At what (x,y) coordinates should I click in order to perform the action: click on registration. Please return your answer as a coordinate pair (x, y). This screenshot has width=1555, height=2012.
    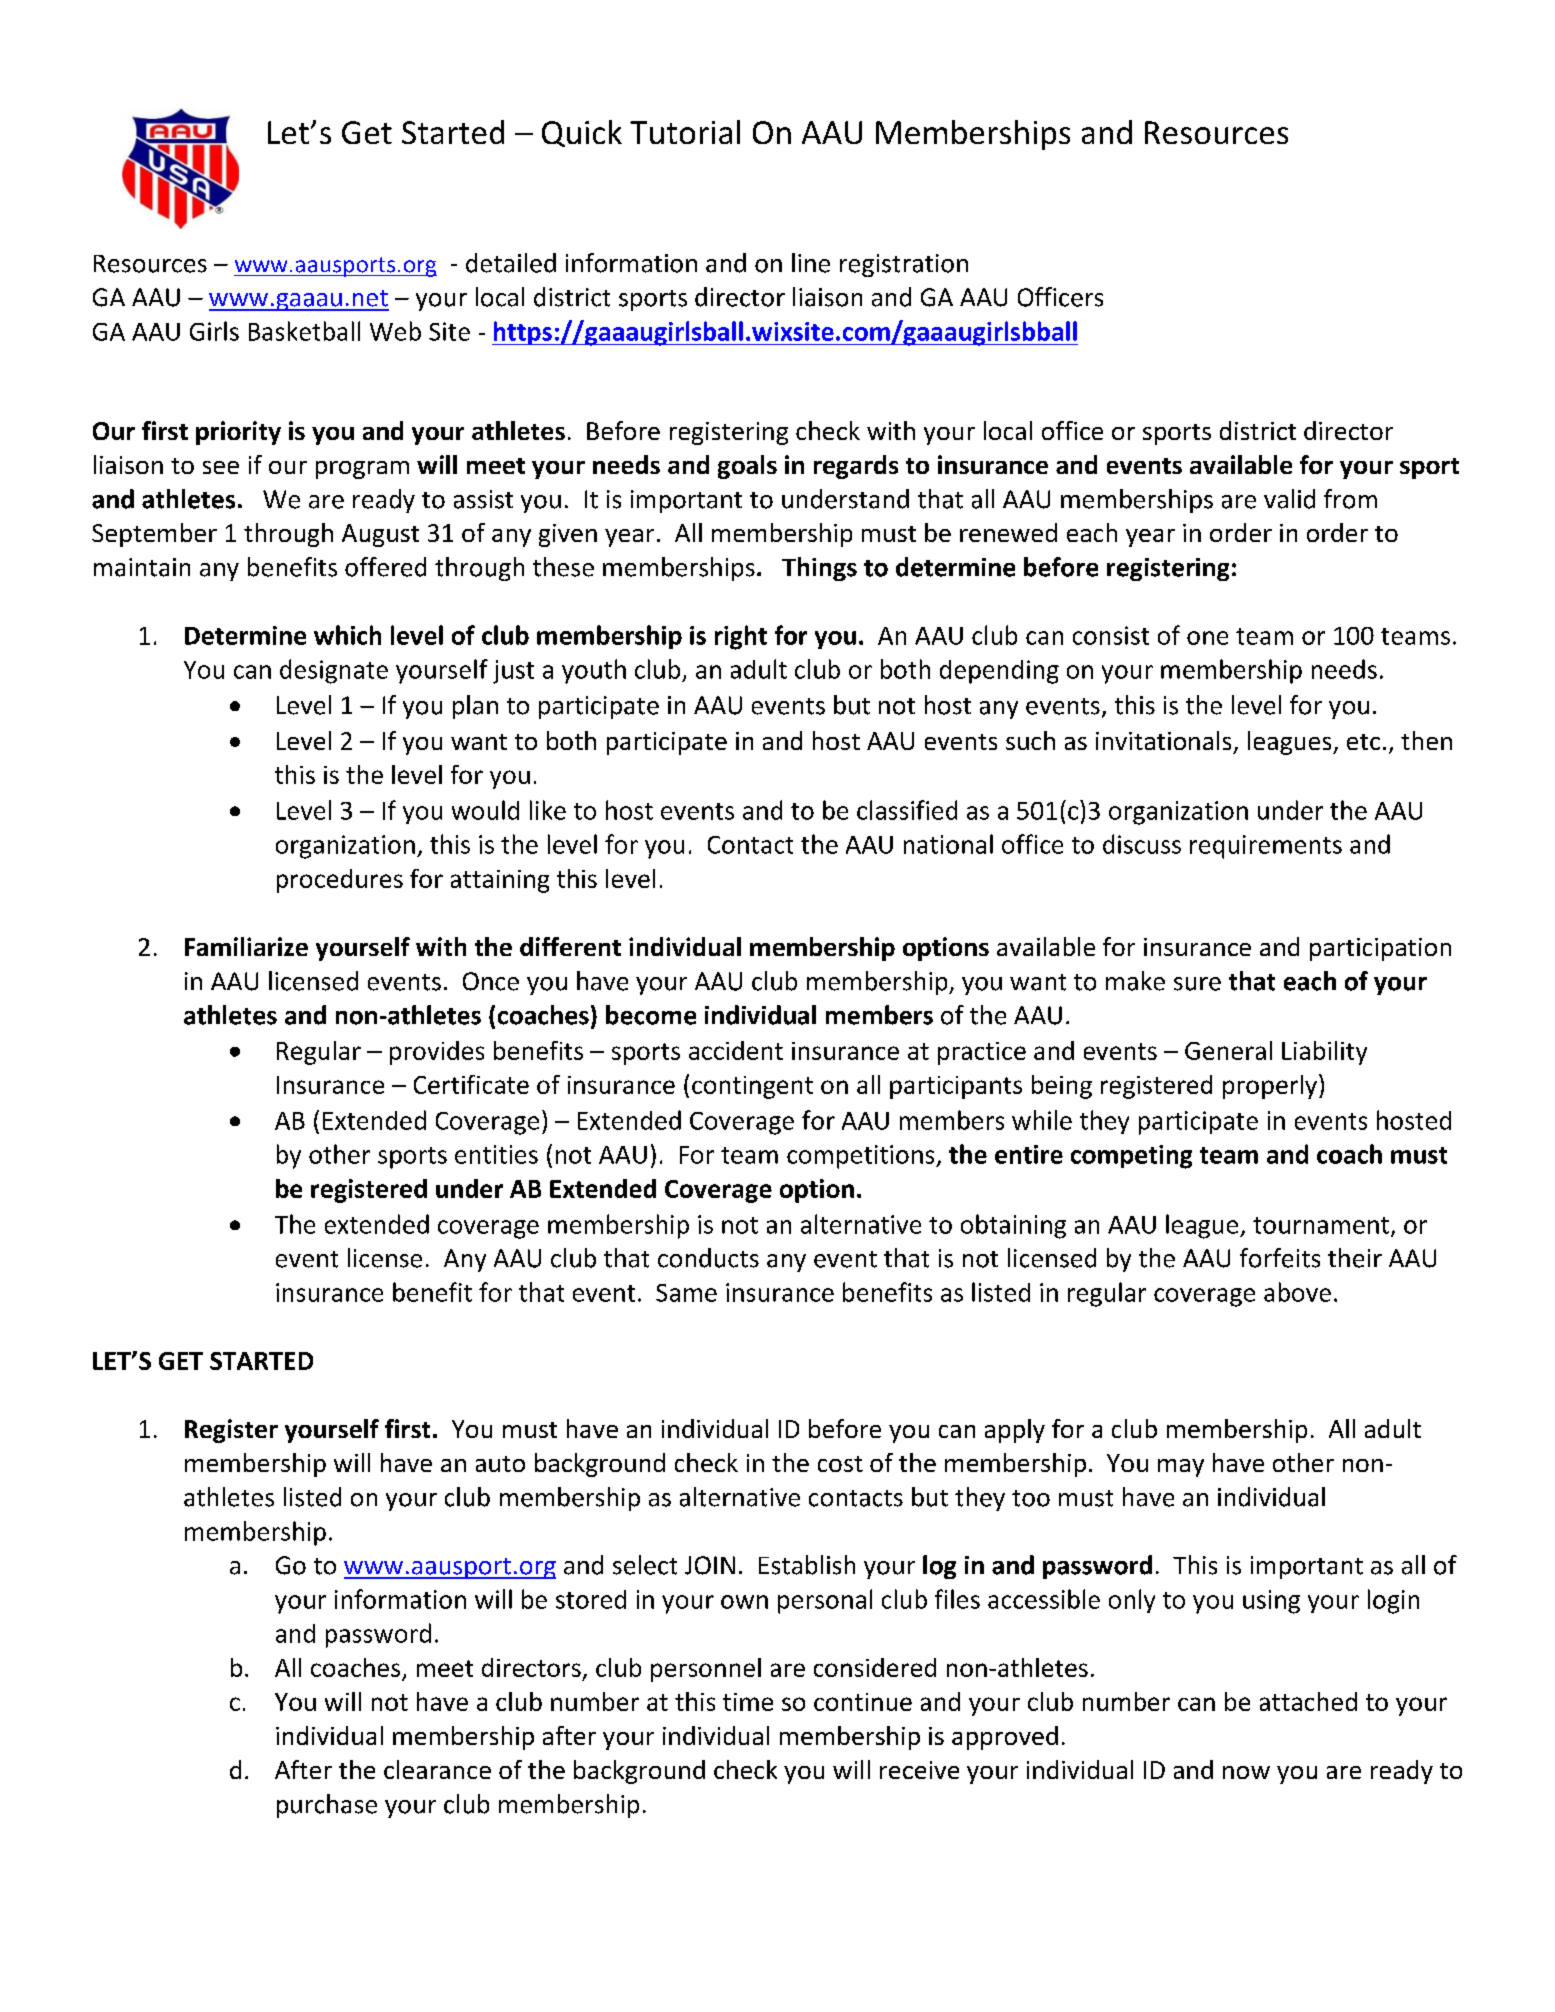
    Looking at the image, I should click on (904, 265).
